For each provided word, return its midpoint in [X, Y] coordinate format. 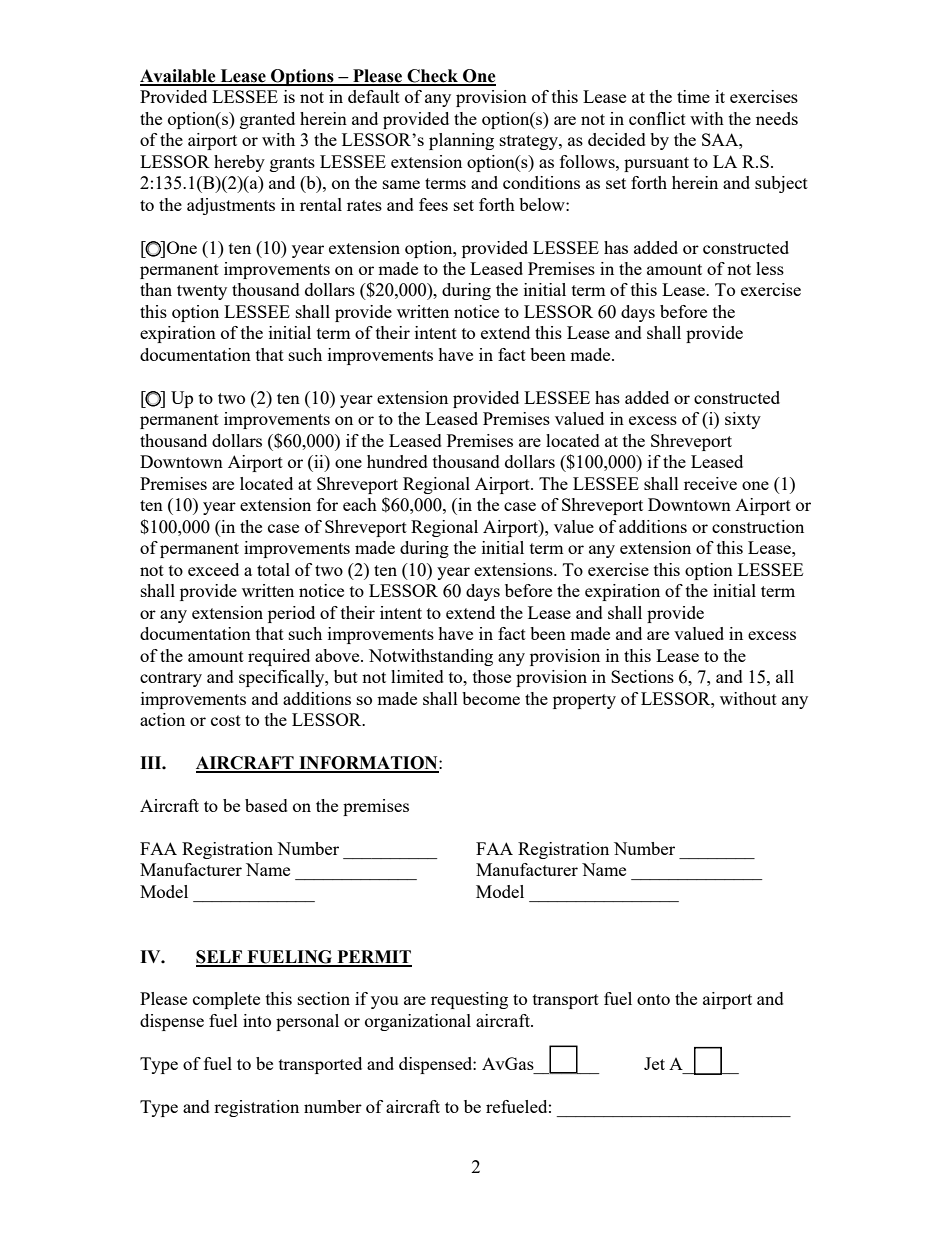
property [584, 701]
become [491, 698]
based [266, 805]
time [693, 96]
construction [758, 526]
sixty [743, 420]
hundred [397, 461]
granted [267, 120]
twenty [202, 292]
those [492, 676]
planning [461, 141]
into [257, 1020]
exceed [213, 569]
